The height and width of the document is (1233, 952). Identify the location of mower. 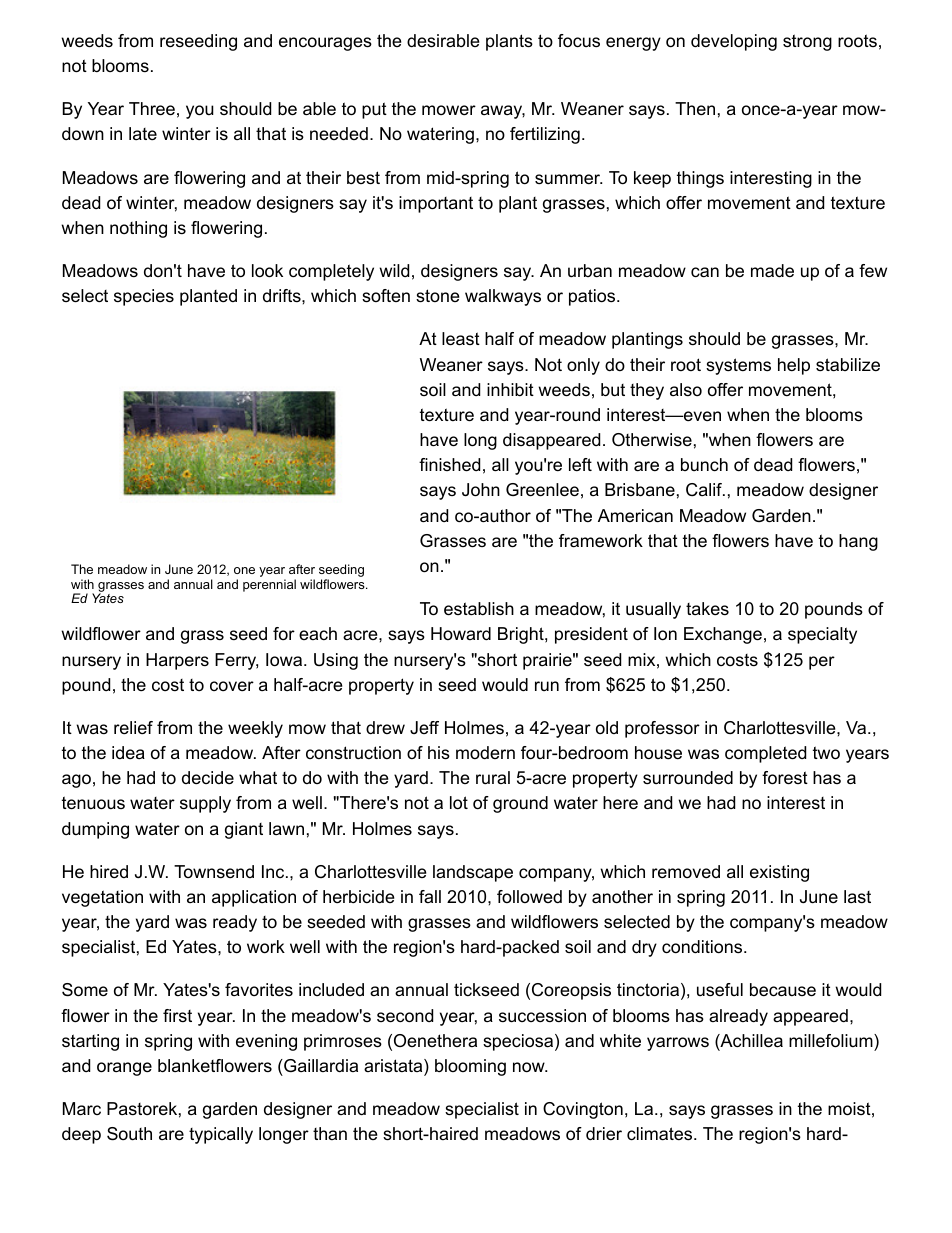
(449, 110).
